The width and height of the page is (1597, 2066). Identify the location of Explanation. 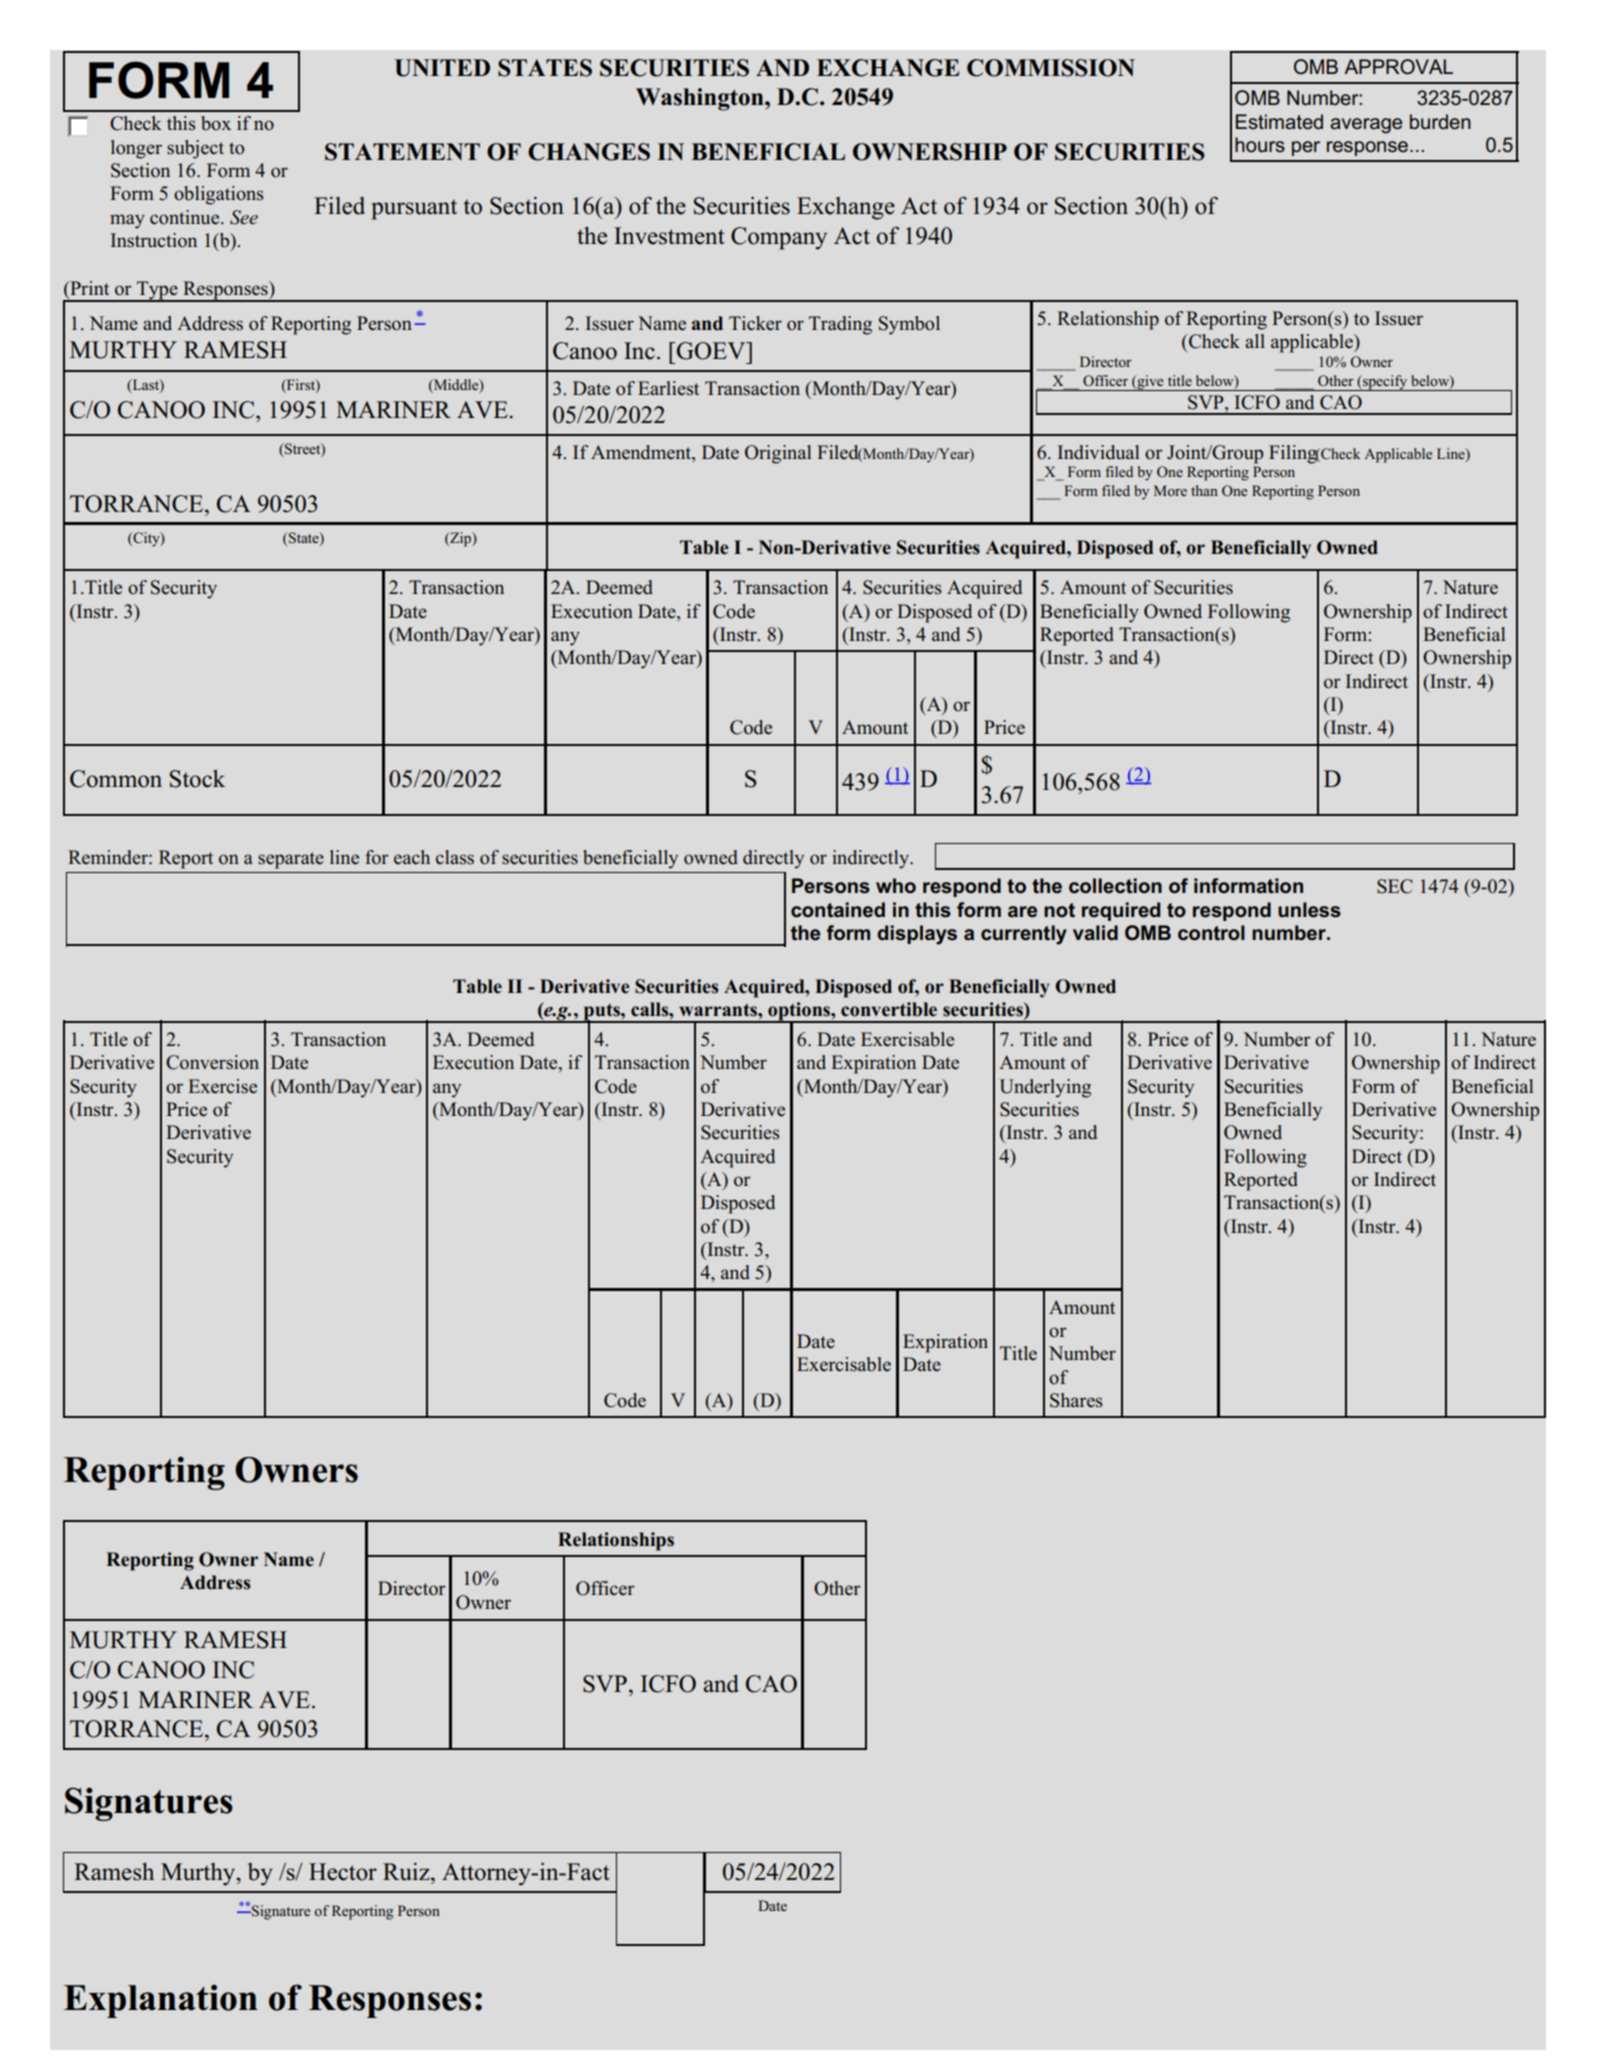
(161, 2001).
